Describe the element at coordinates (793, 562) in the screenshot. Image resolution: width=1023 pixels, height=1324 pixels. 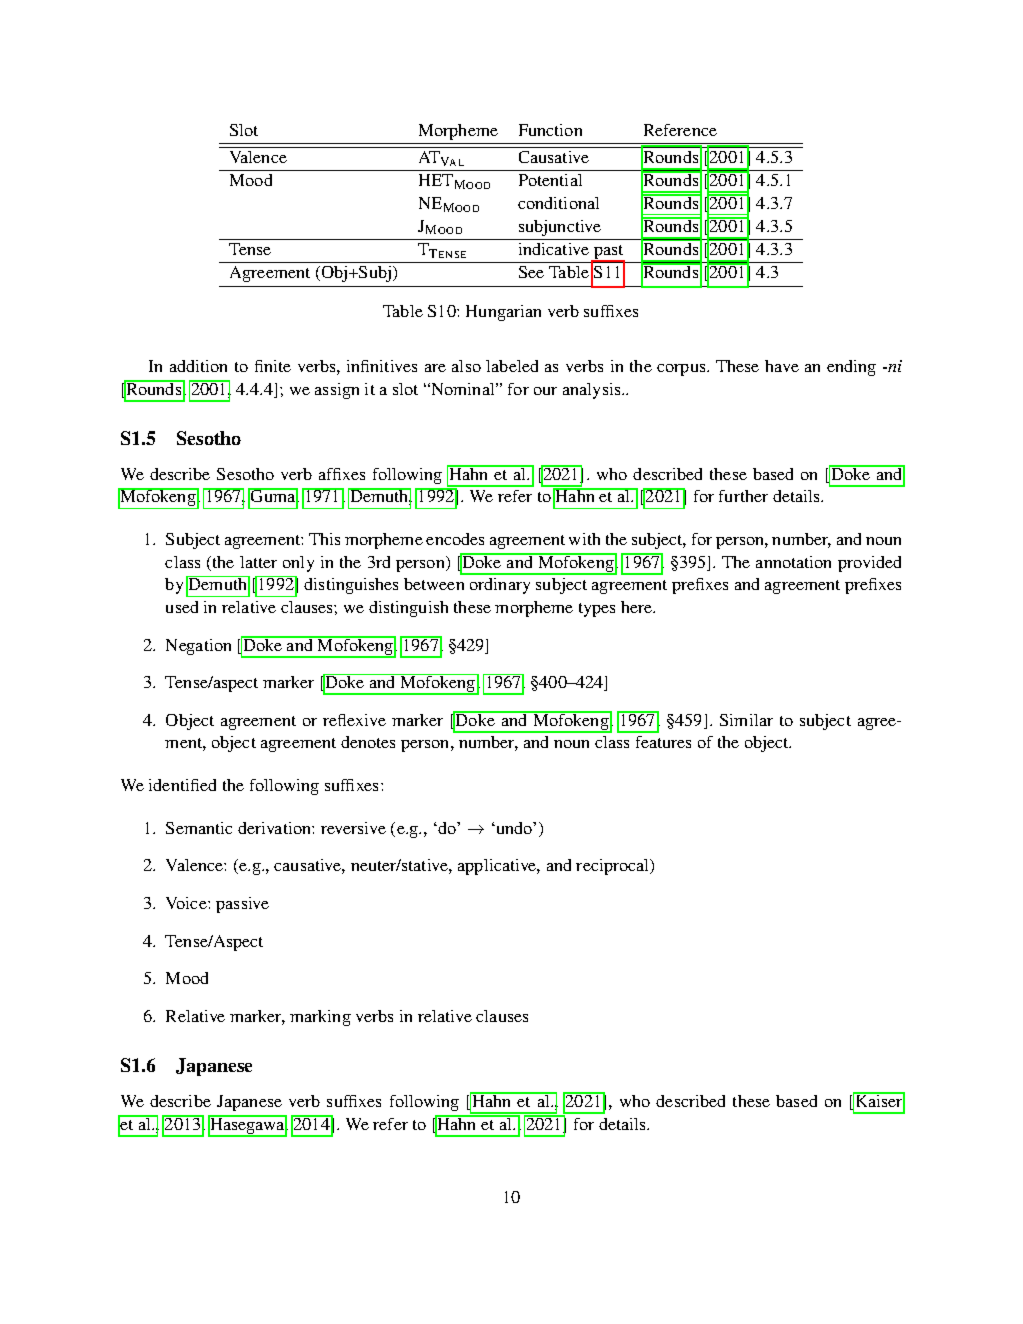
I see `annotation` at that location.
